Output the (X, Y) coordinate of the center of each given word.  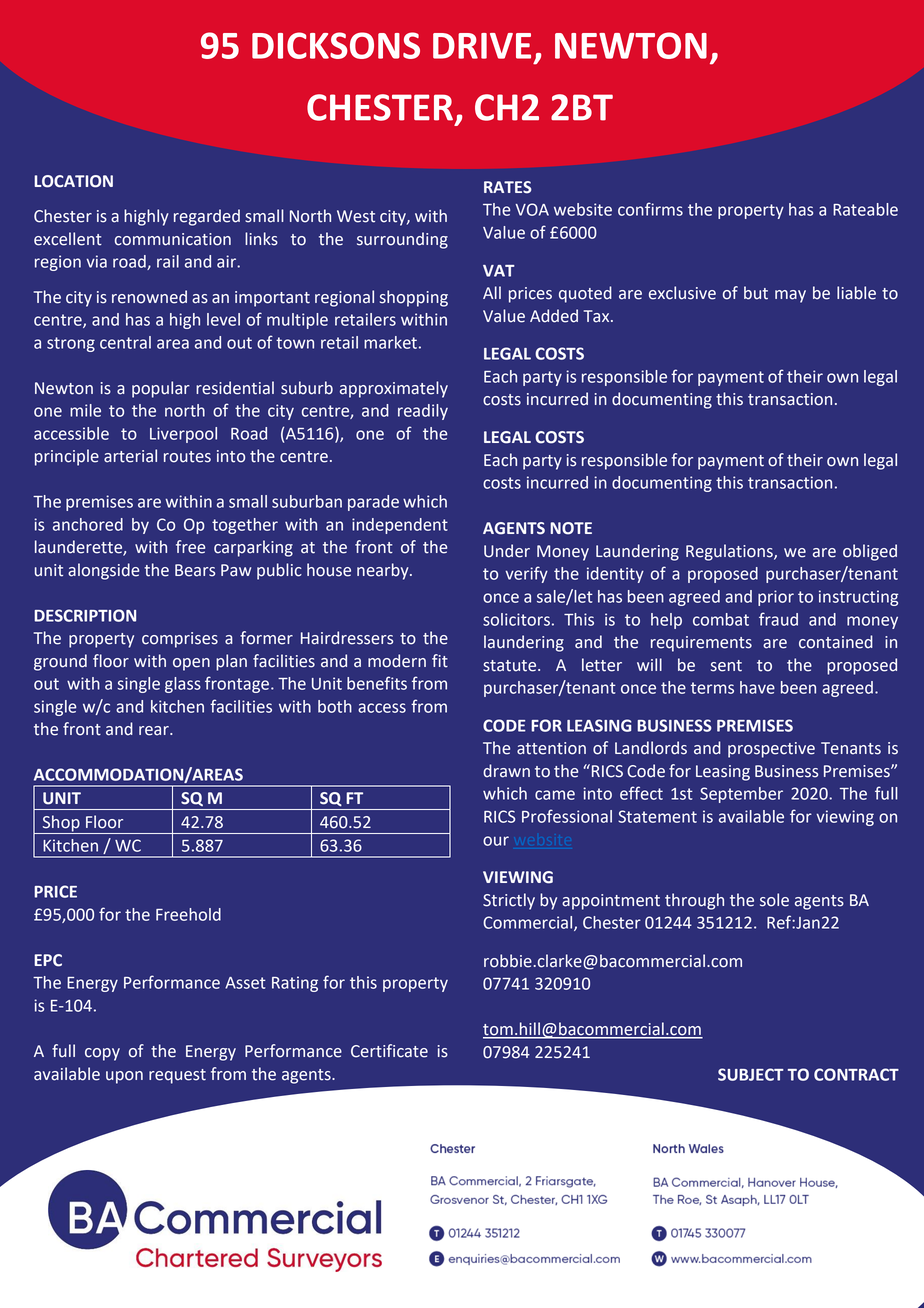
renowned (149, 297)
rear (155, 731)
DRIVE (482, 46)
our (496, 841)
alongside (103, 571)
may (790, 296)
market (390, 342)
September (741, 795)
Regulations (730, 552)
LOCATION (73, 181)
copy (102, 1054)
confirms (650, 209)
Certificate (389, 1051)
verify (526, 574)
